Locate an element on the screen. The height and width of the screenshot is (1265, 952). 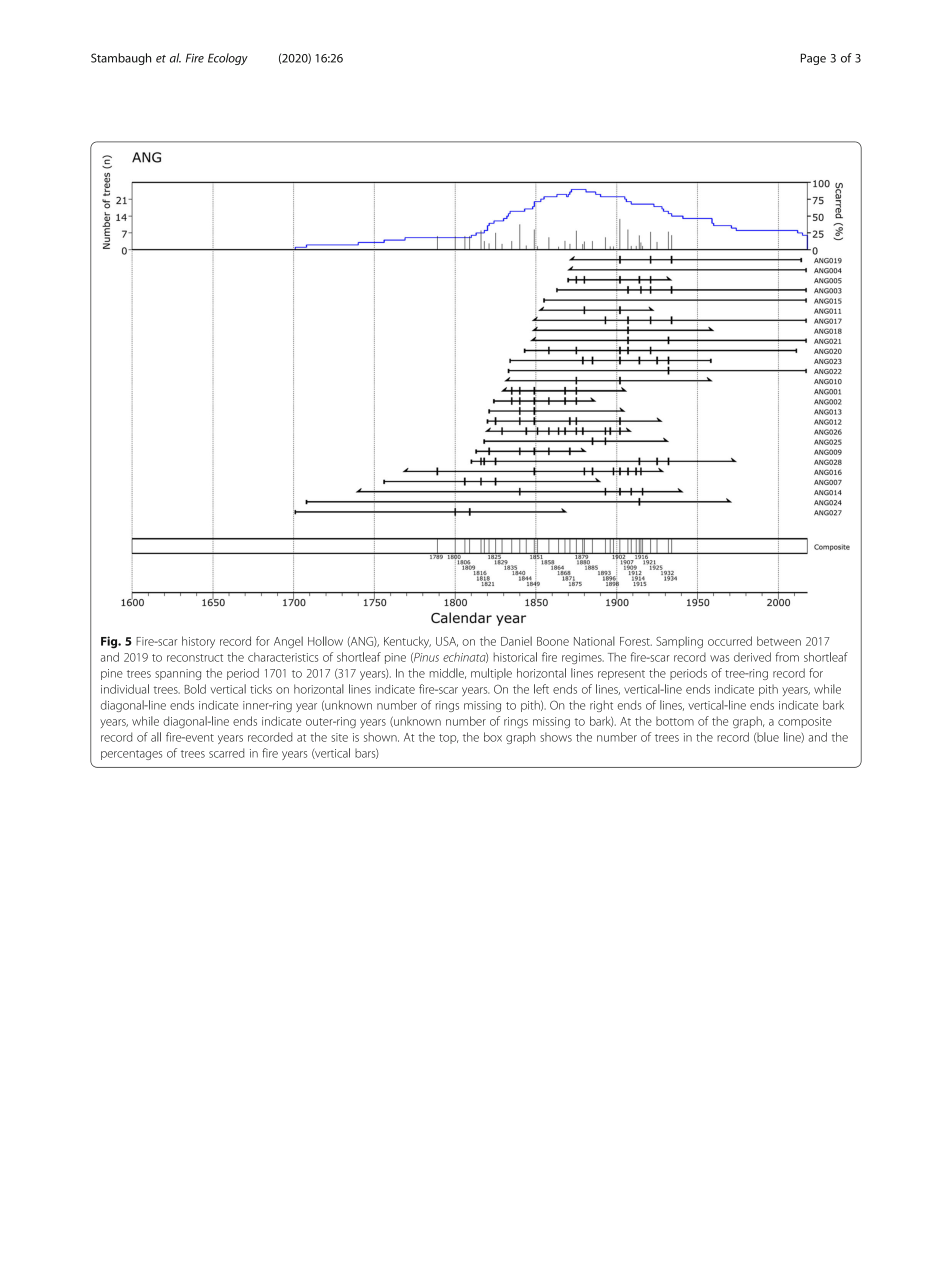
between is located at coordinates (779, 641).
